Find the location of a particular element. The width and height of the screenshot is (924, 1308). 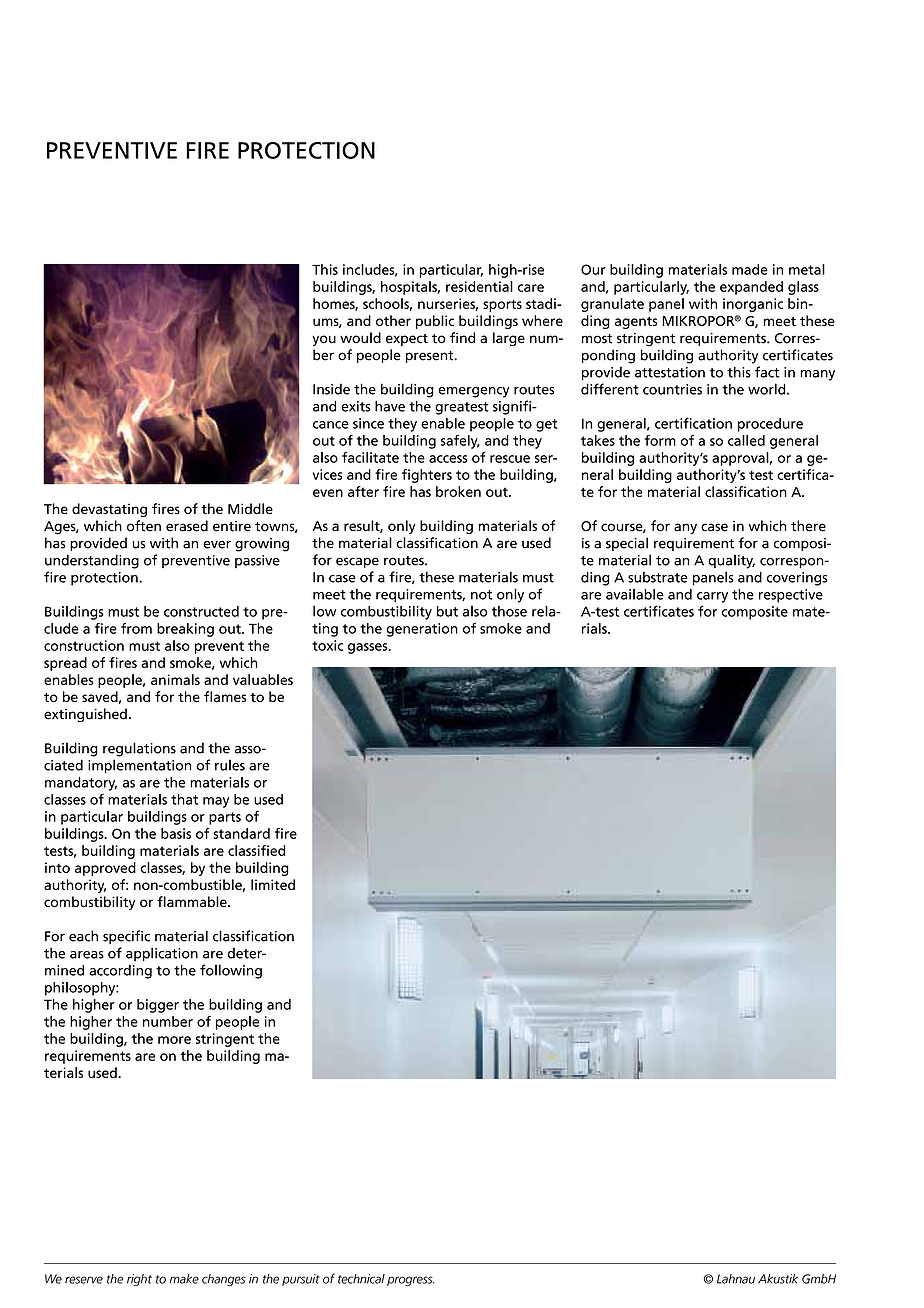

right is located at coordinates (139, 1280).
